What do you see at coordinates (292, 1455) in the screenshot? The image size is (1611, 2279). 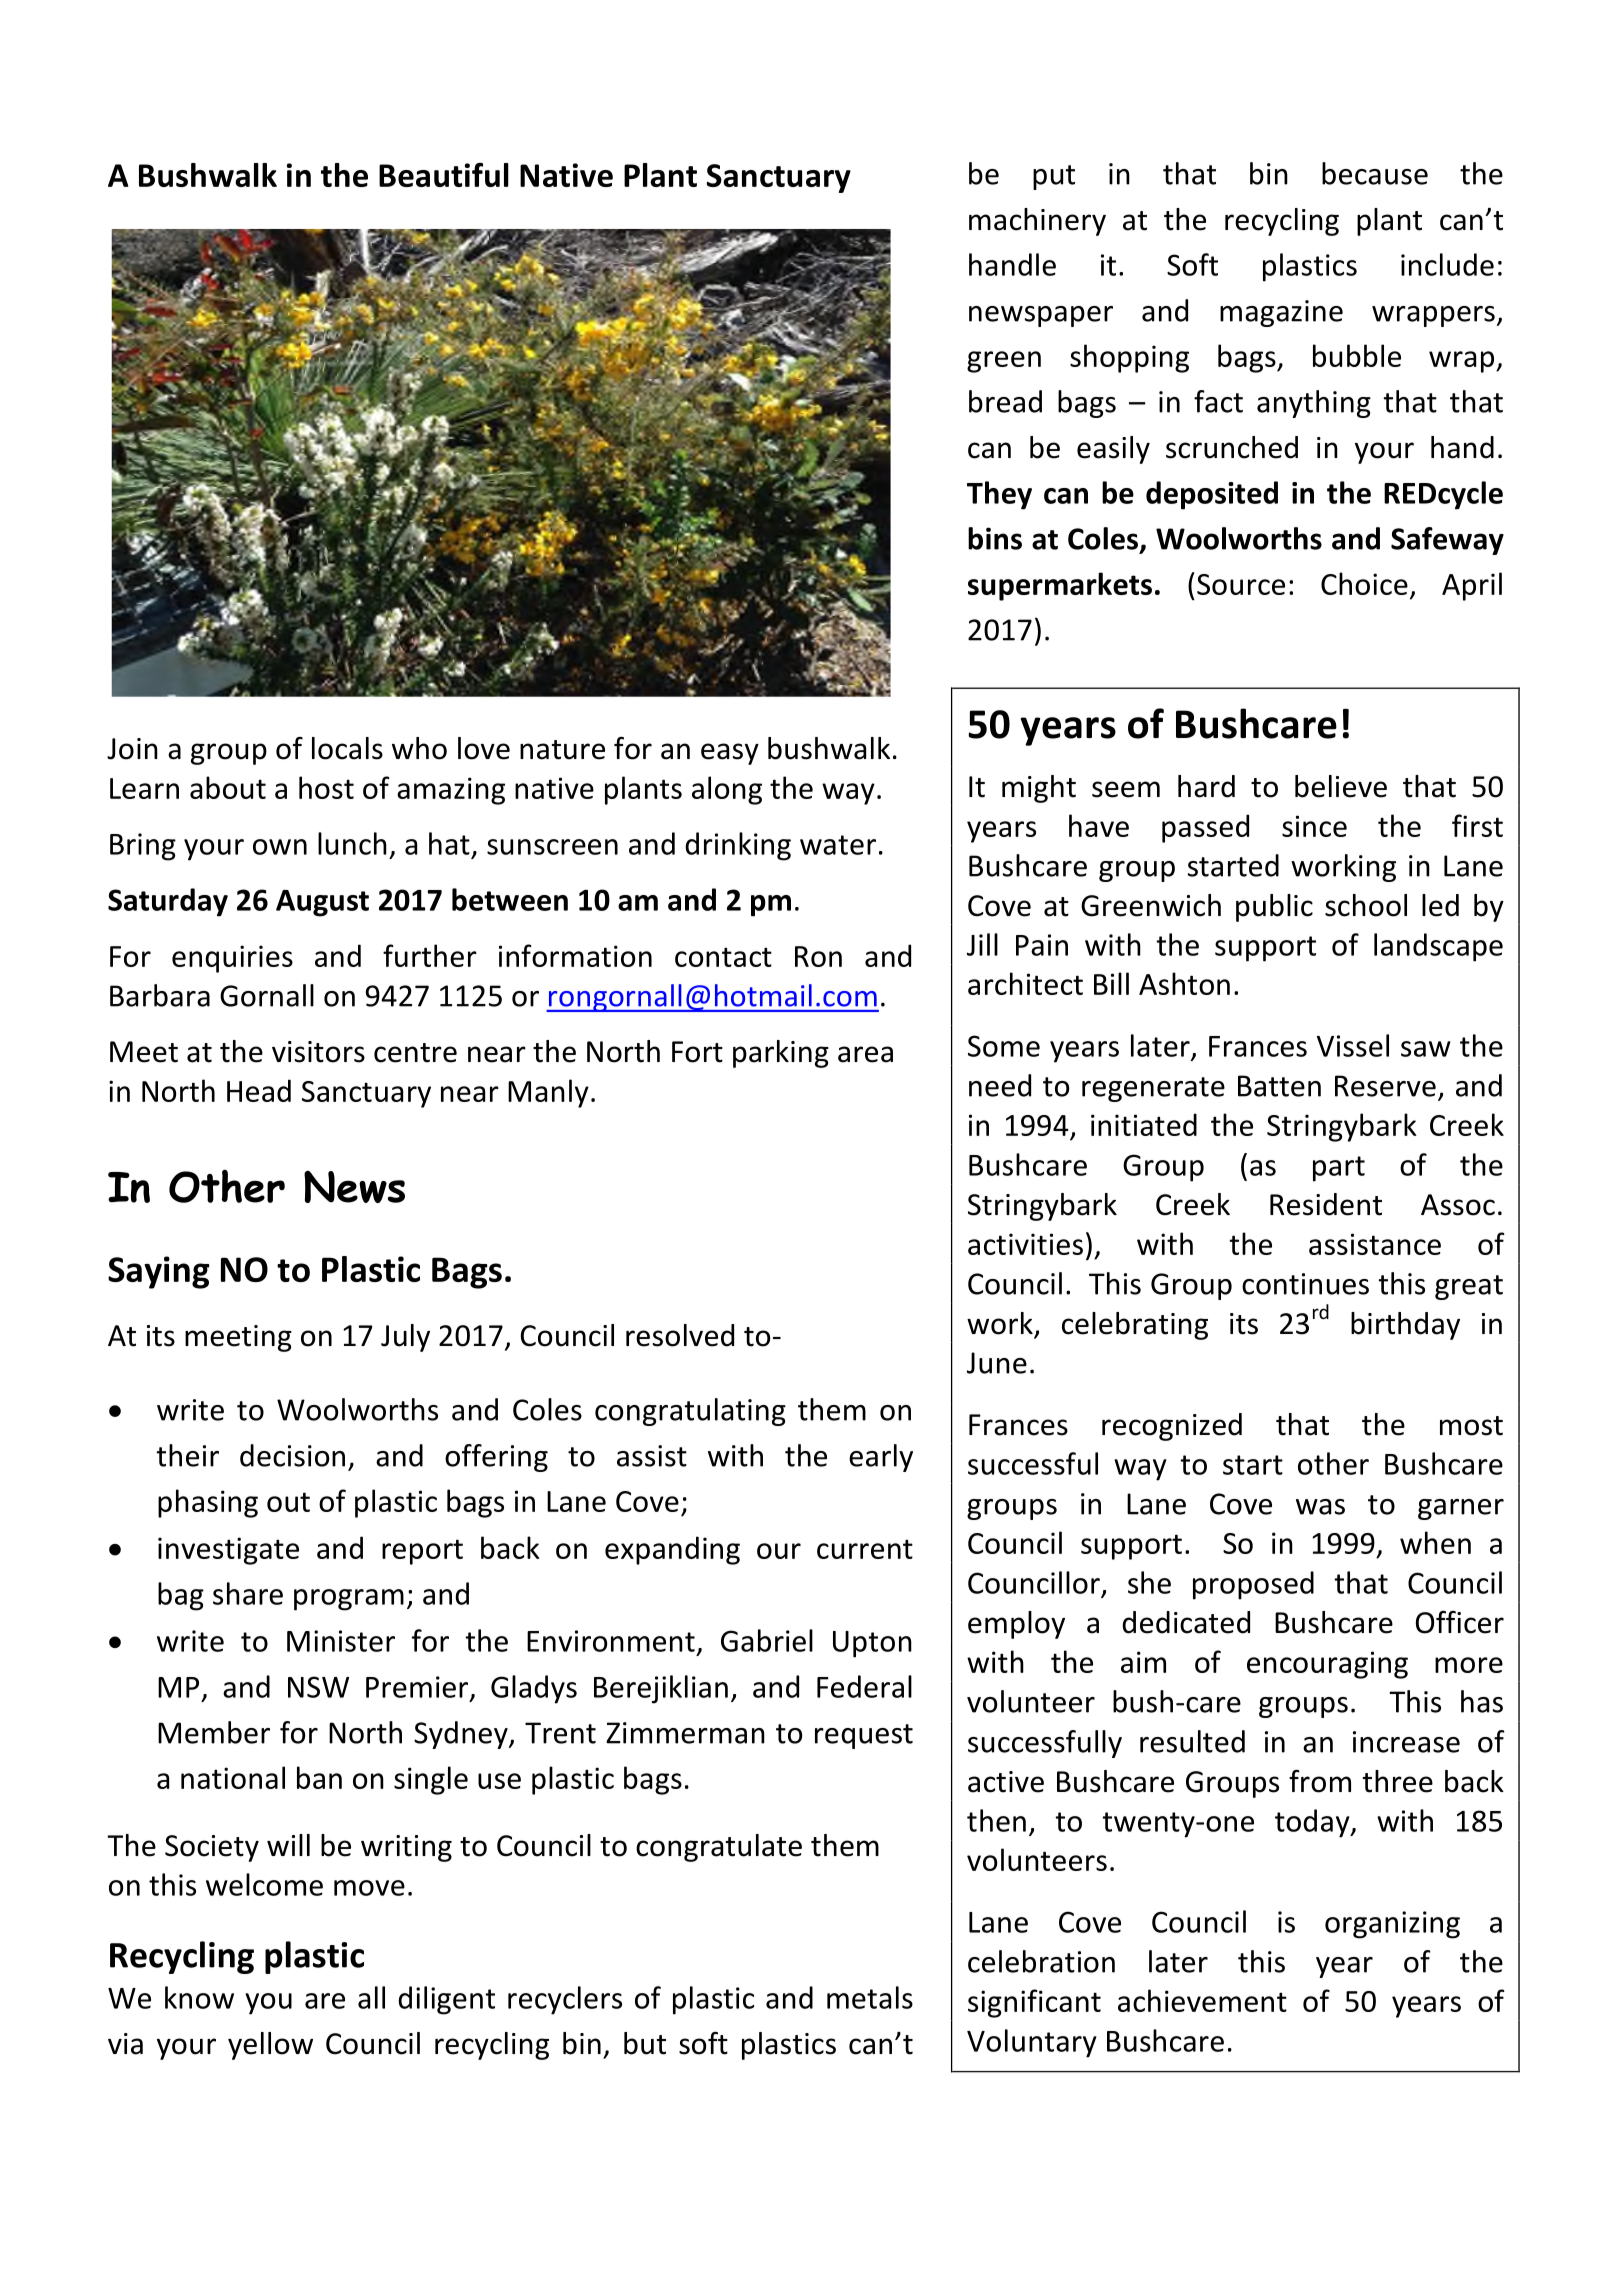 I see `decision` at bounding box center [292, 1455].
